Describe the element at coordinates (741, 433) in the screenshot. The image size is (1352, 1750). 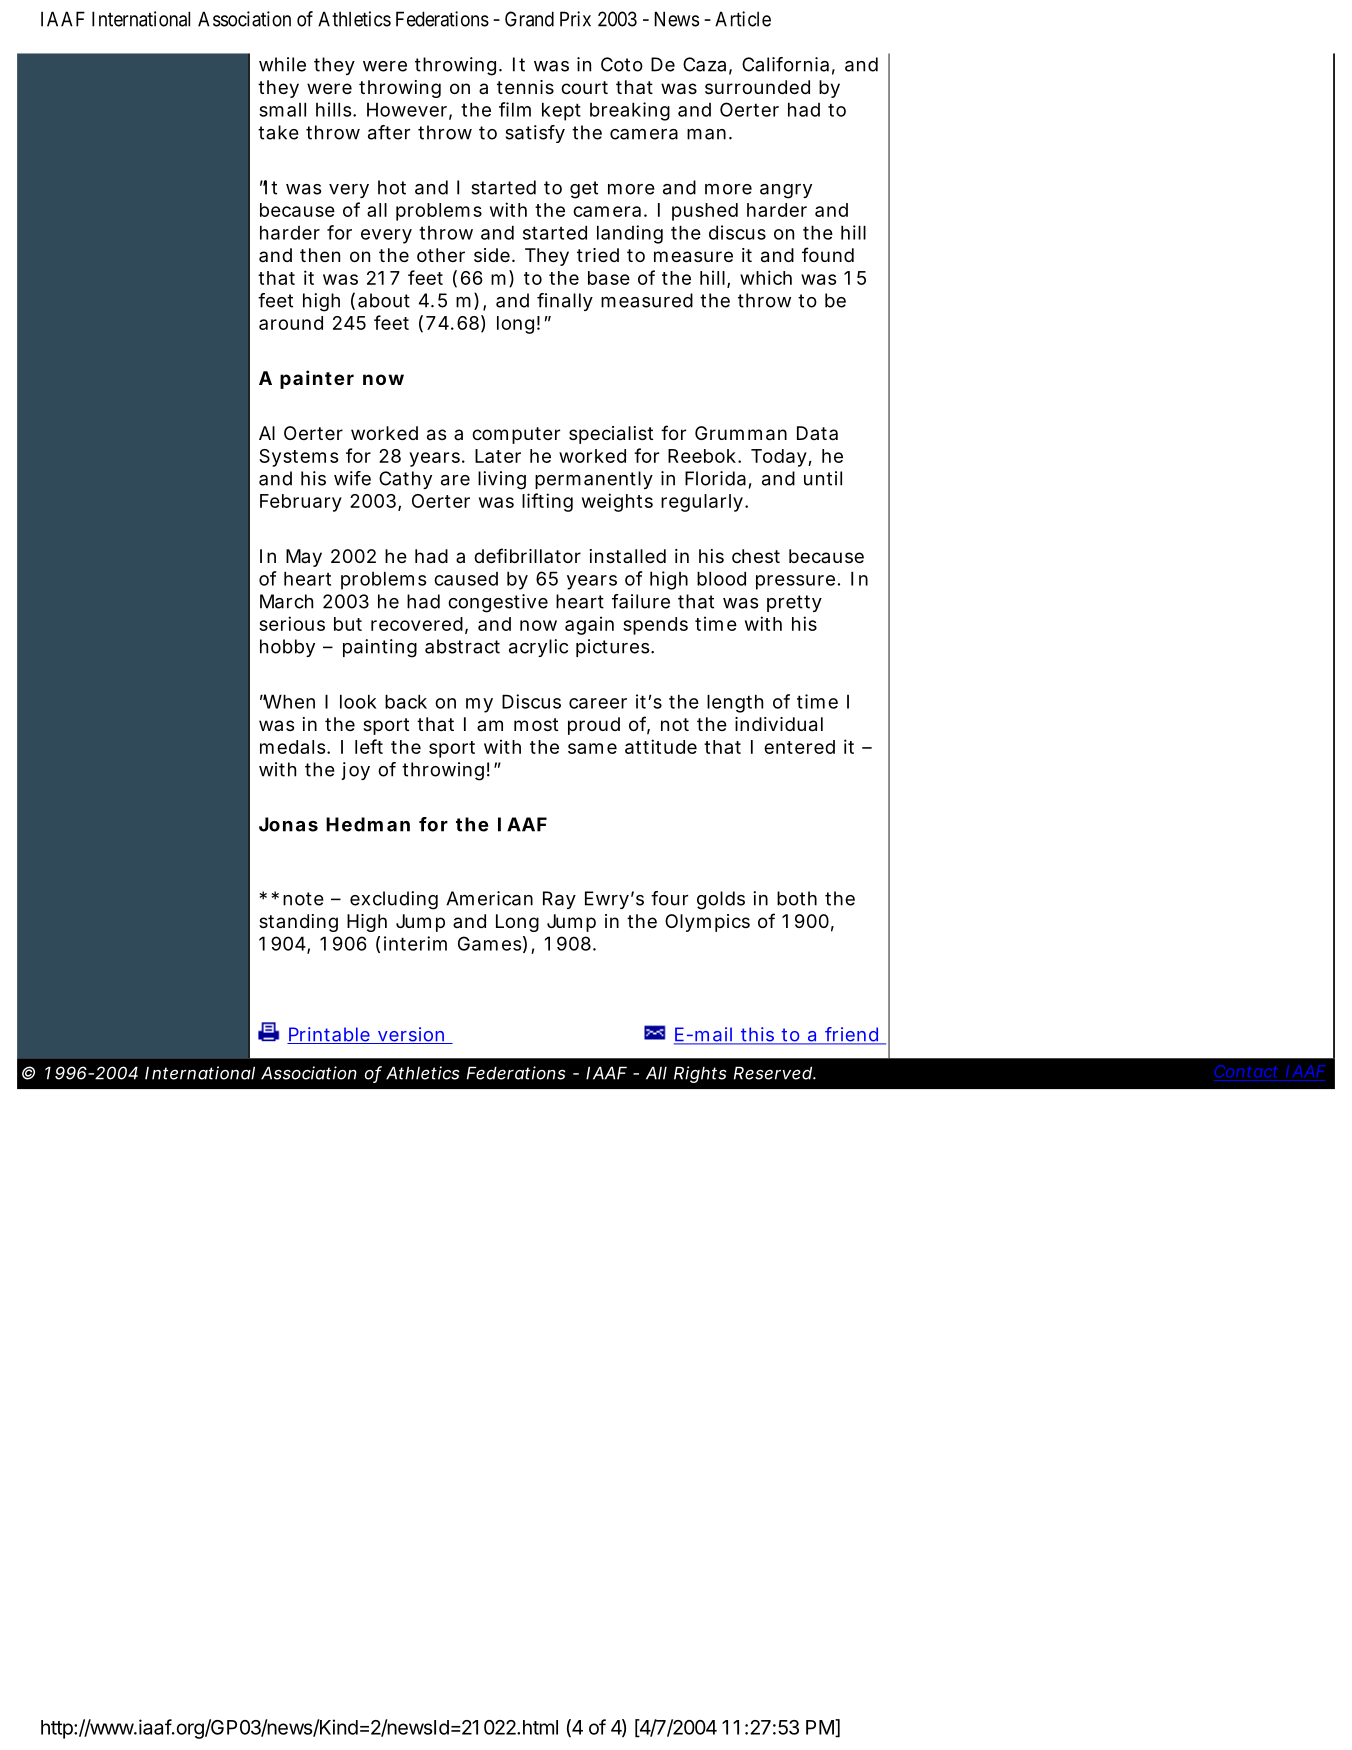
I see `Grumman` at that location.
